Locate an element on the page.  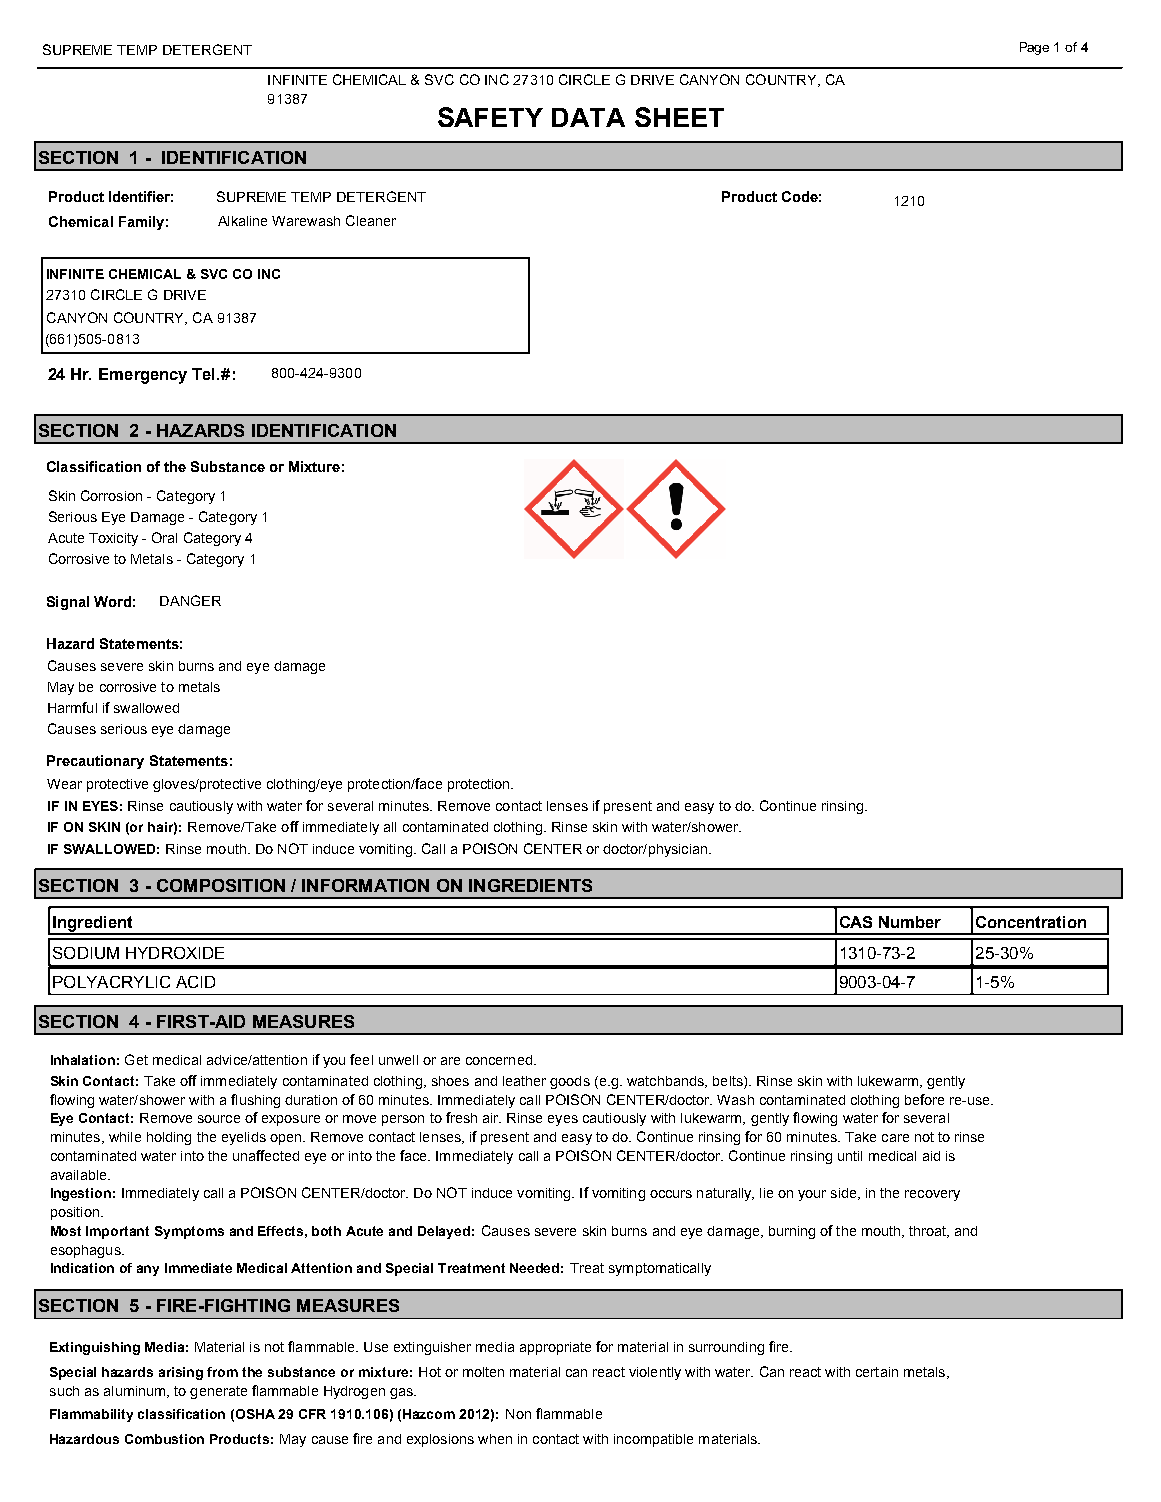
DATA is located at coordinates (588, 117).
